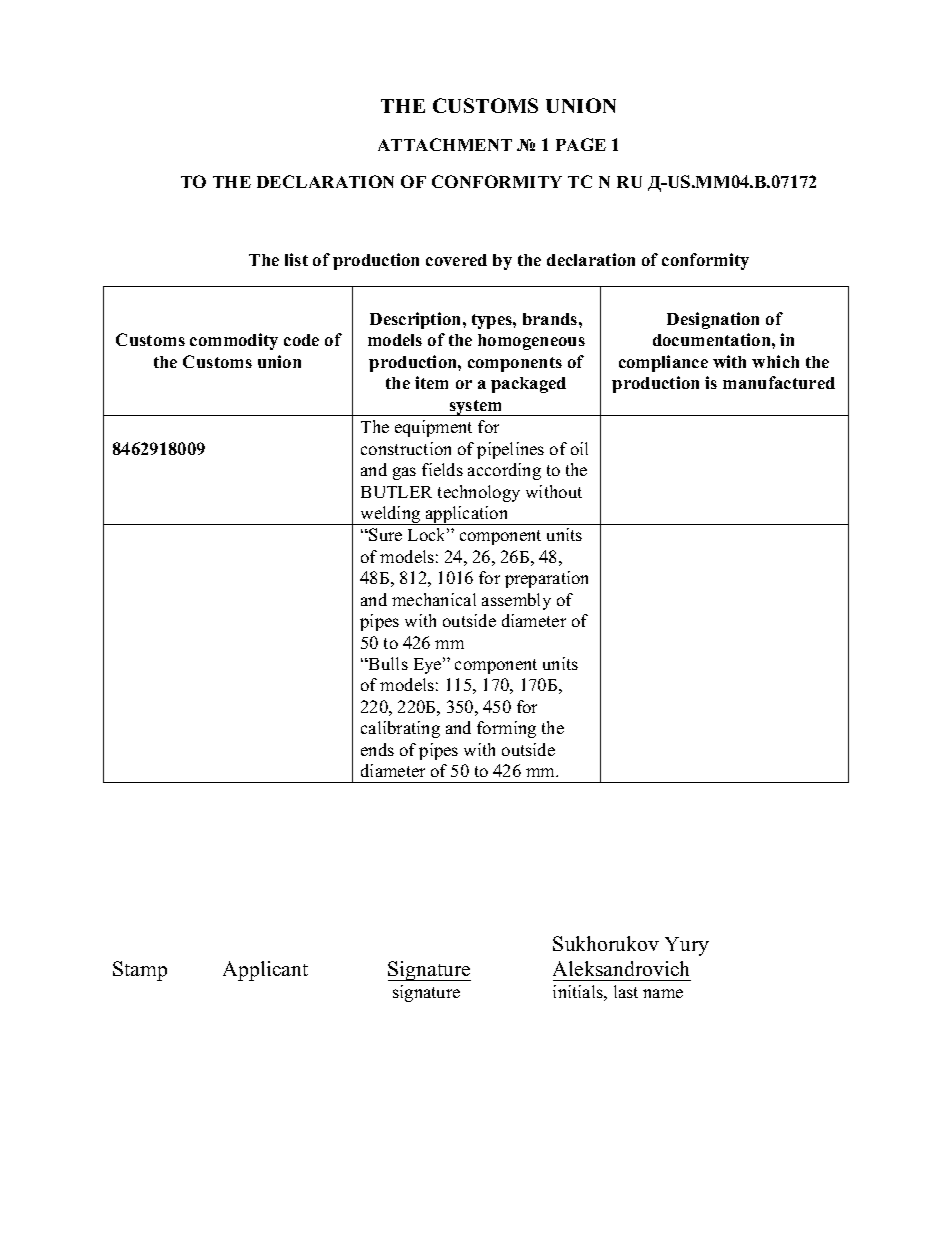 The width and height of the screenshot is (952, 1233). Describe the element at coordinates (626, 991) in the screenshot. I see `last` at that location.
